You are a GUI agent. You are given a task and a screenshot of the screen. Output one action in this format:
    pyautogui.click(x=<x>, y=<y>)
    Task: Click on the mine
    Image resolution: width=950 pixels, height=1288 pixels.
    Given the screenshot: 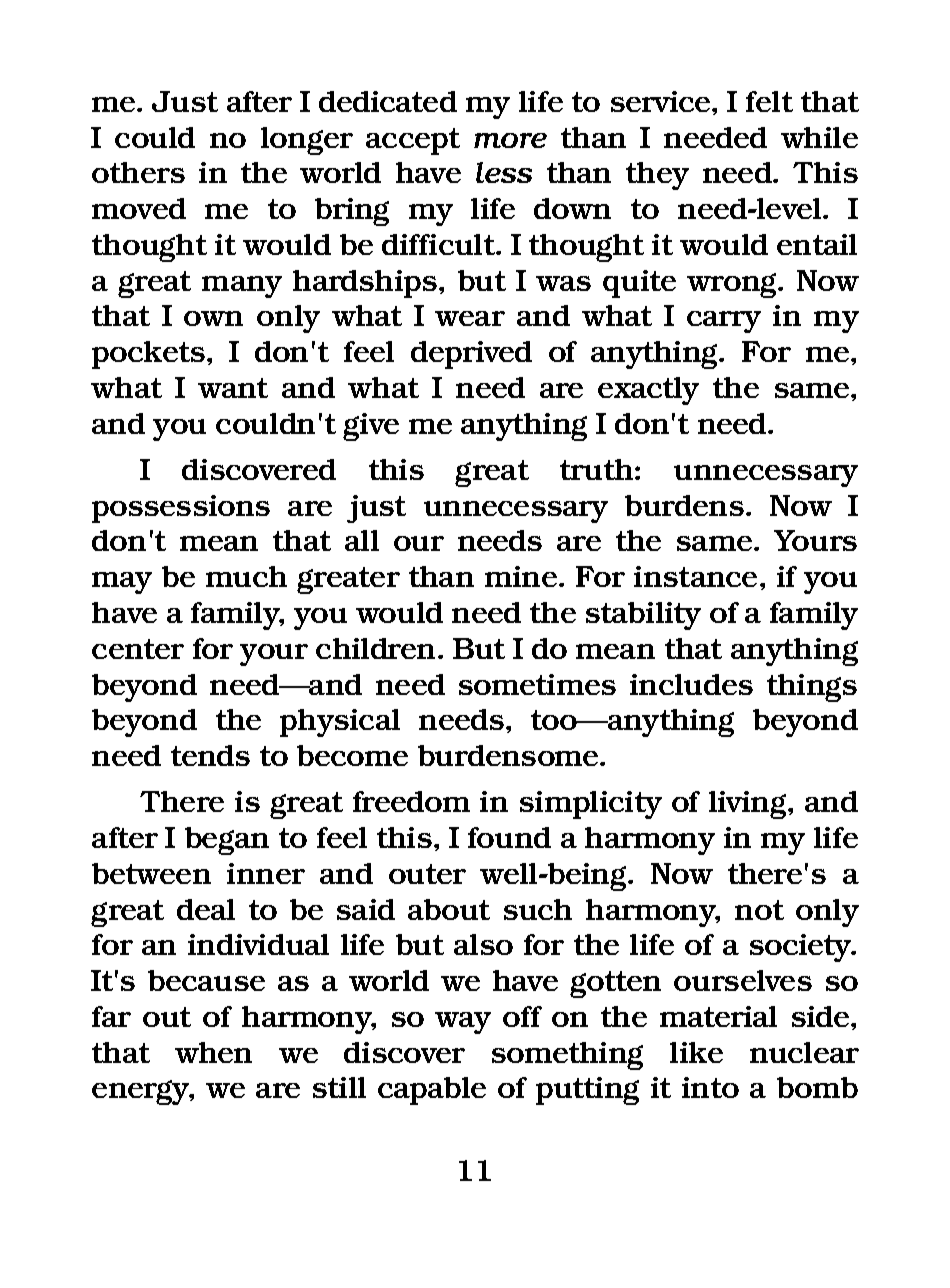 What is the action you would take?
    pyautogui.click(x=522, y=576)
